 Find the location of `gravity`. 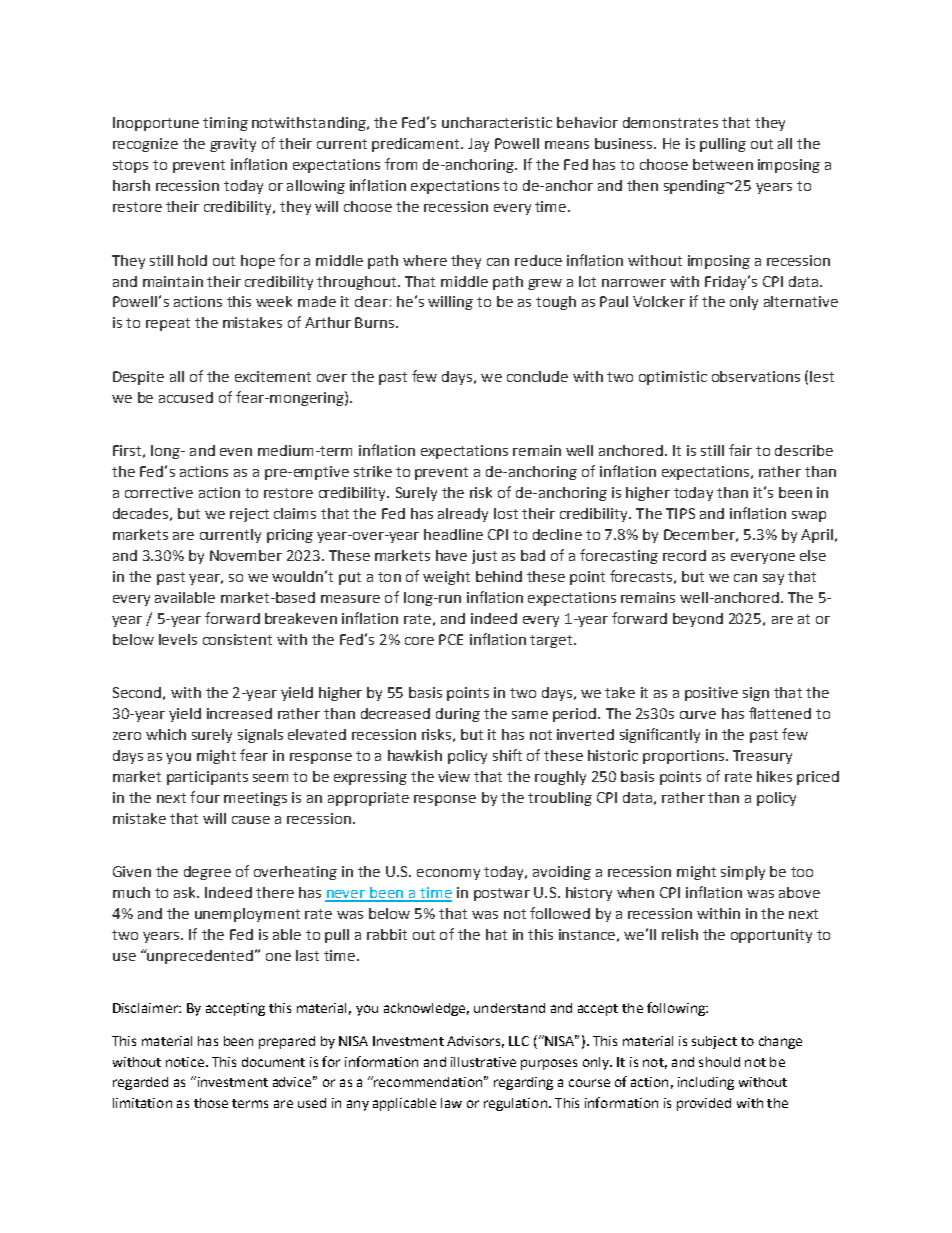

gravity is located at coordinates (233, 145).
